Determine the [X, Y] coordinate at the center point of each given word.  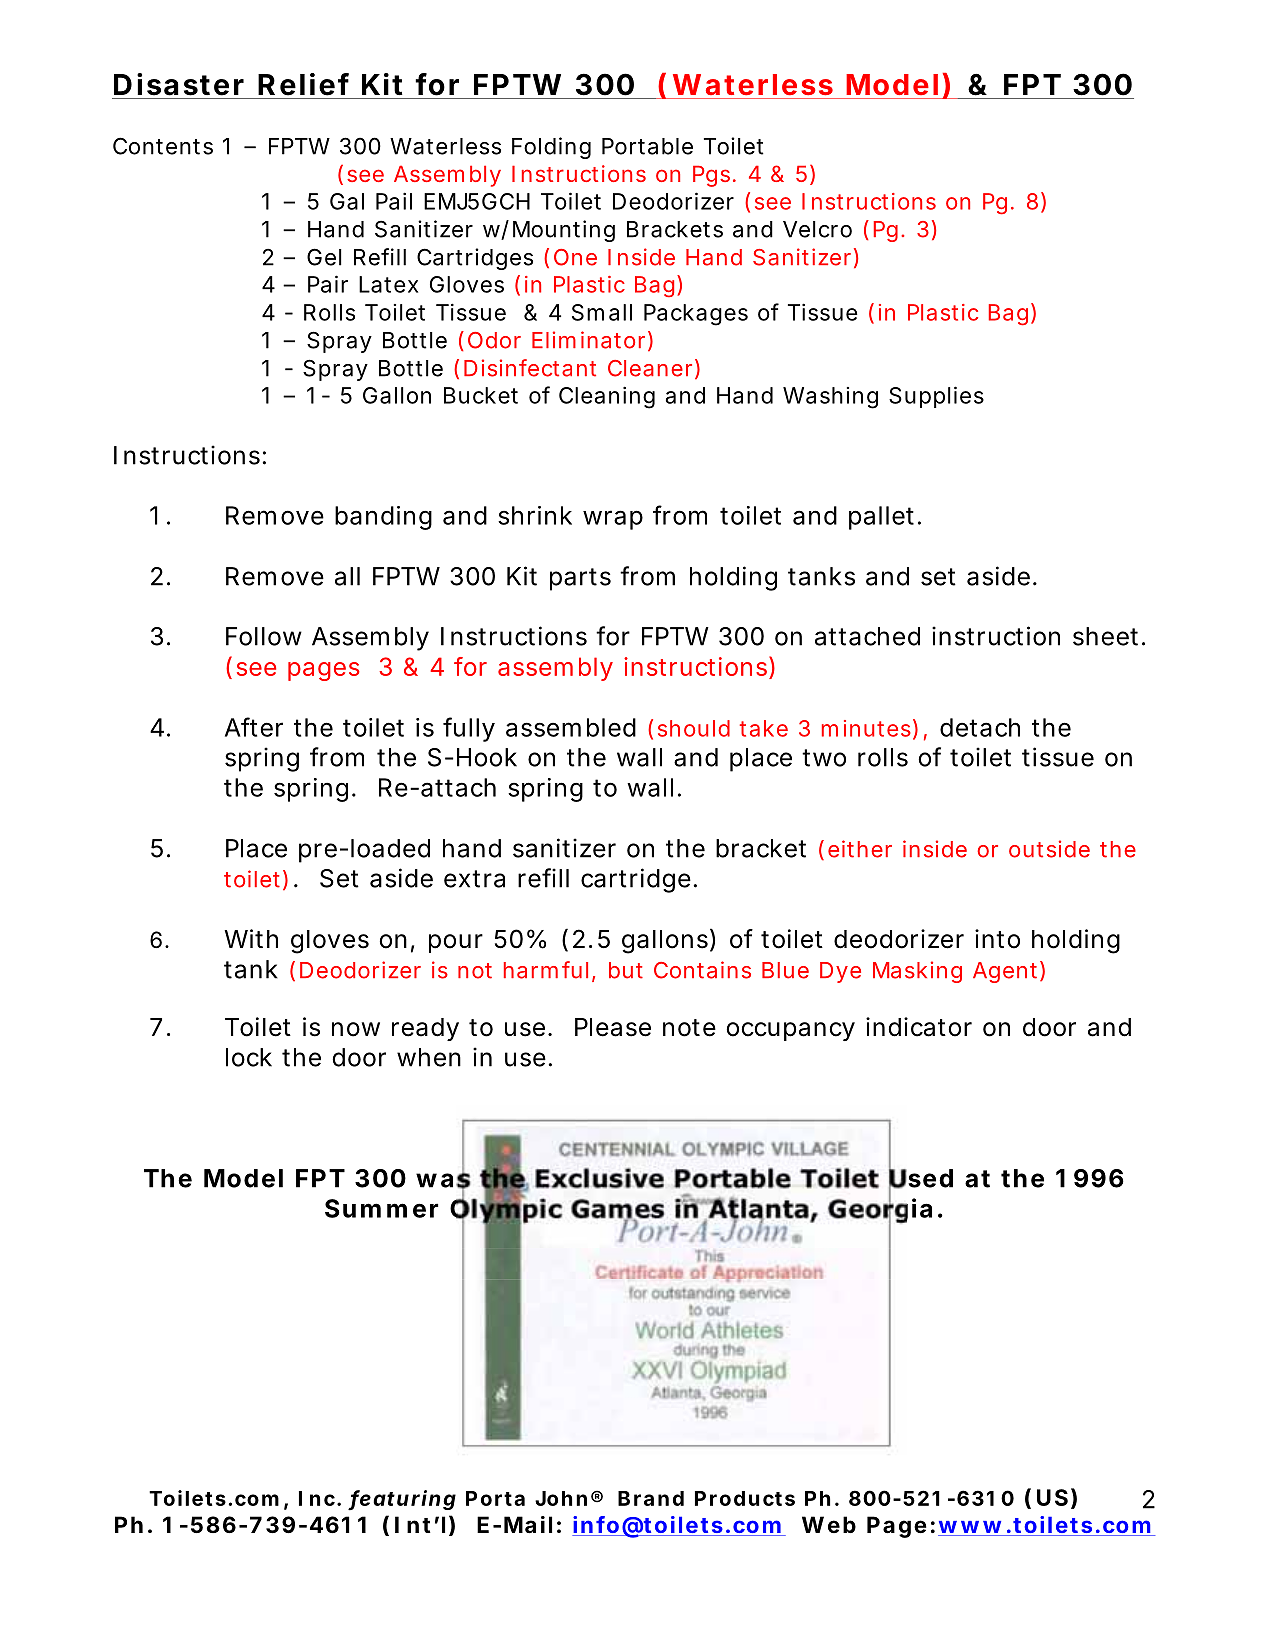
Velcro [817, 229]
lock [249, 1057]
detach [980, 727]
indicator [919, 1027]
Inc [317, 1498]
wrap [613, 520]
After [254, 727]
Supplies [936, 397]
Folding [551, 148]
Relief [303, 84]
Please [613, 1027]
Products [745, 1498]
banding [383, 518]
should [694, 728]
